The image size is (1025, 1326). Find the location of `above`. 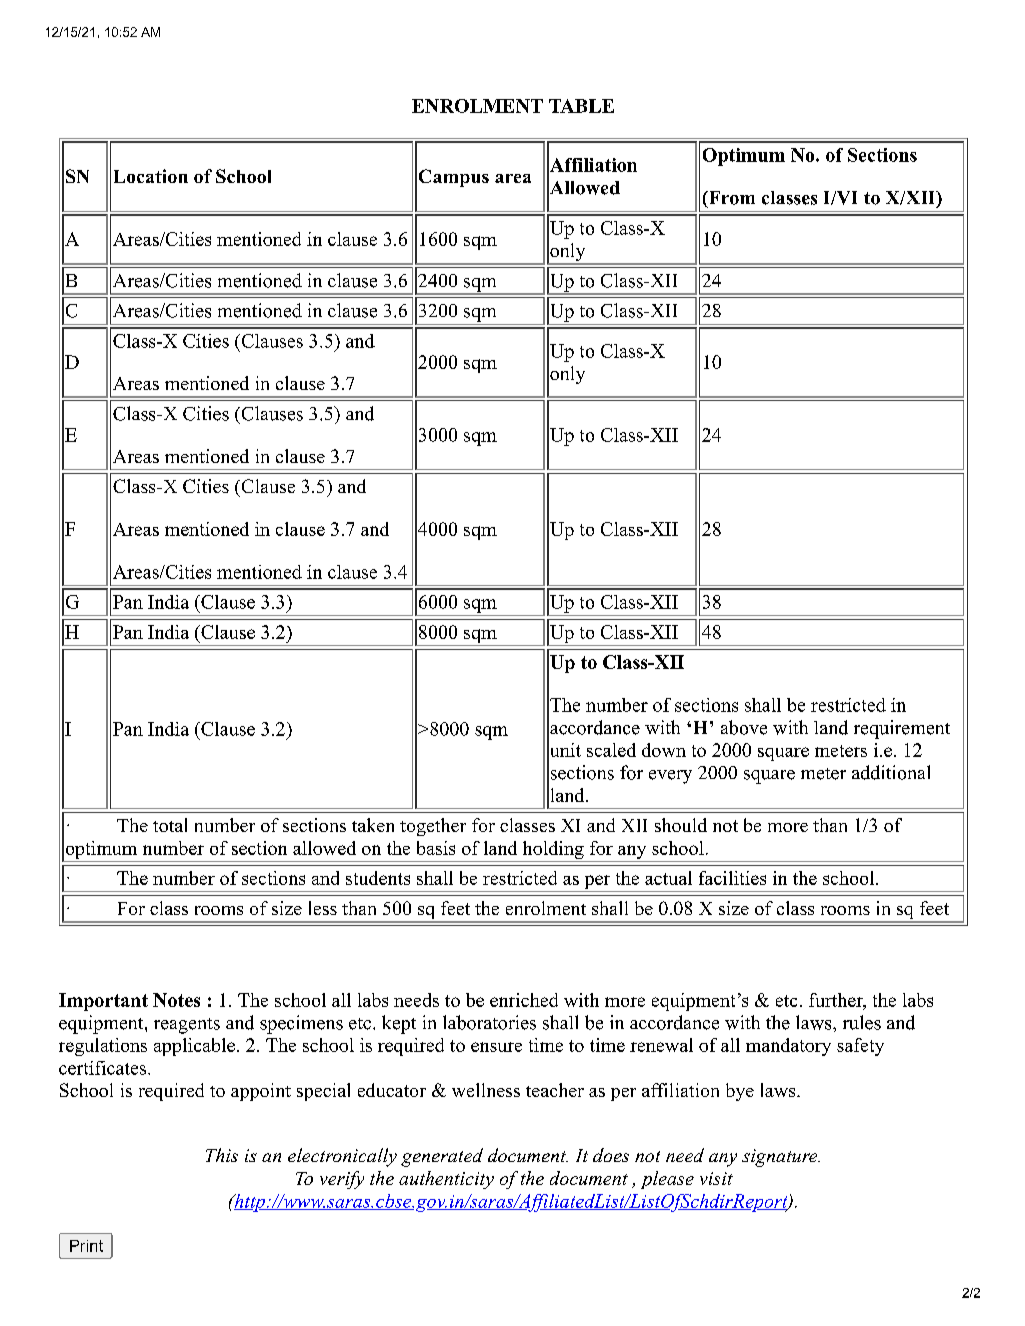

above is located at coordinates (744, 727).
